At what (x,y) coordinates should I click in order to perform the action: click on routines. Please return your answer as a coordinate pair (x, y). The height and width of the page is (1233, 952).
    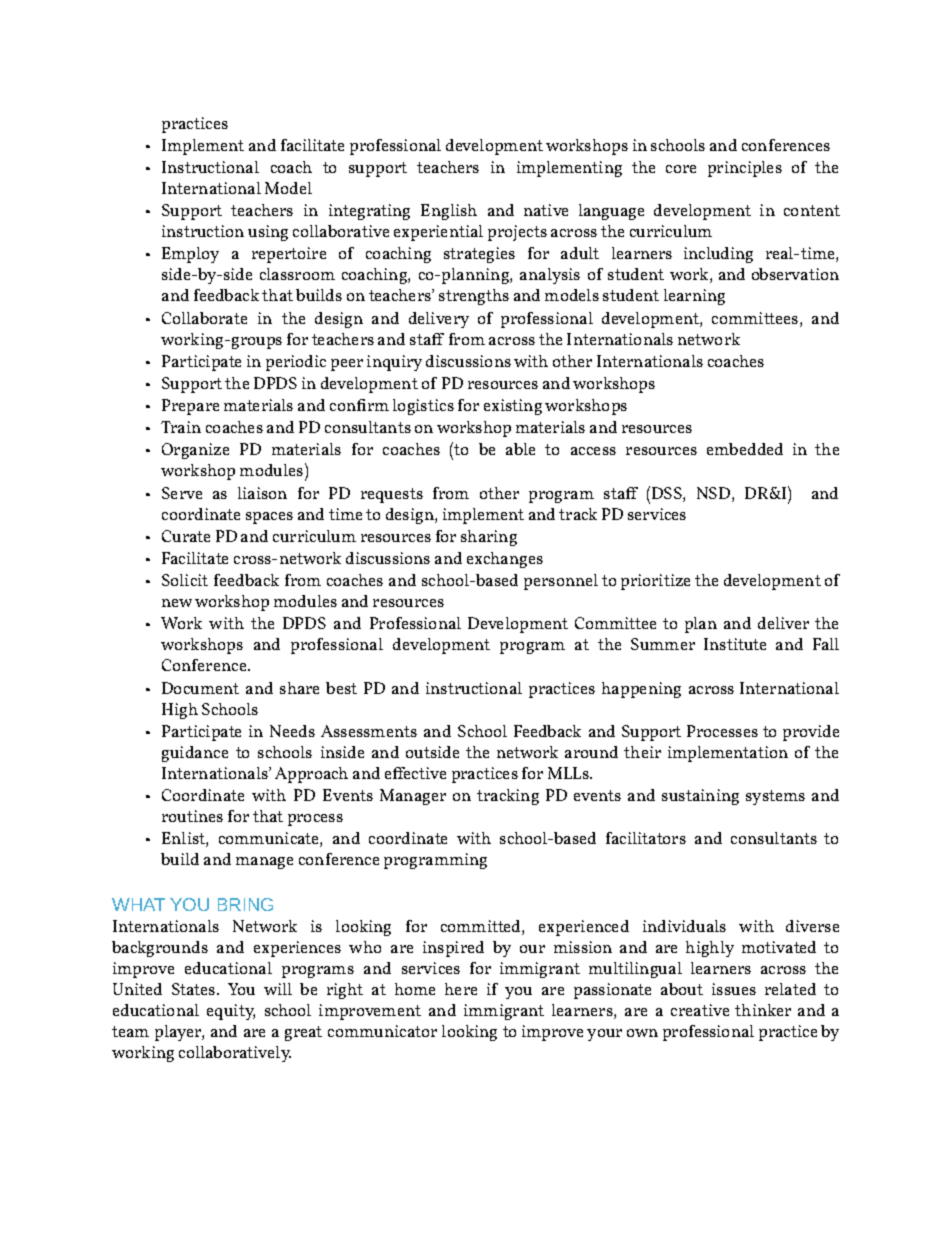
    Looking at the image, I should click on (192, 816).
